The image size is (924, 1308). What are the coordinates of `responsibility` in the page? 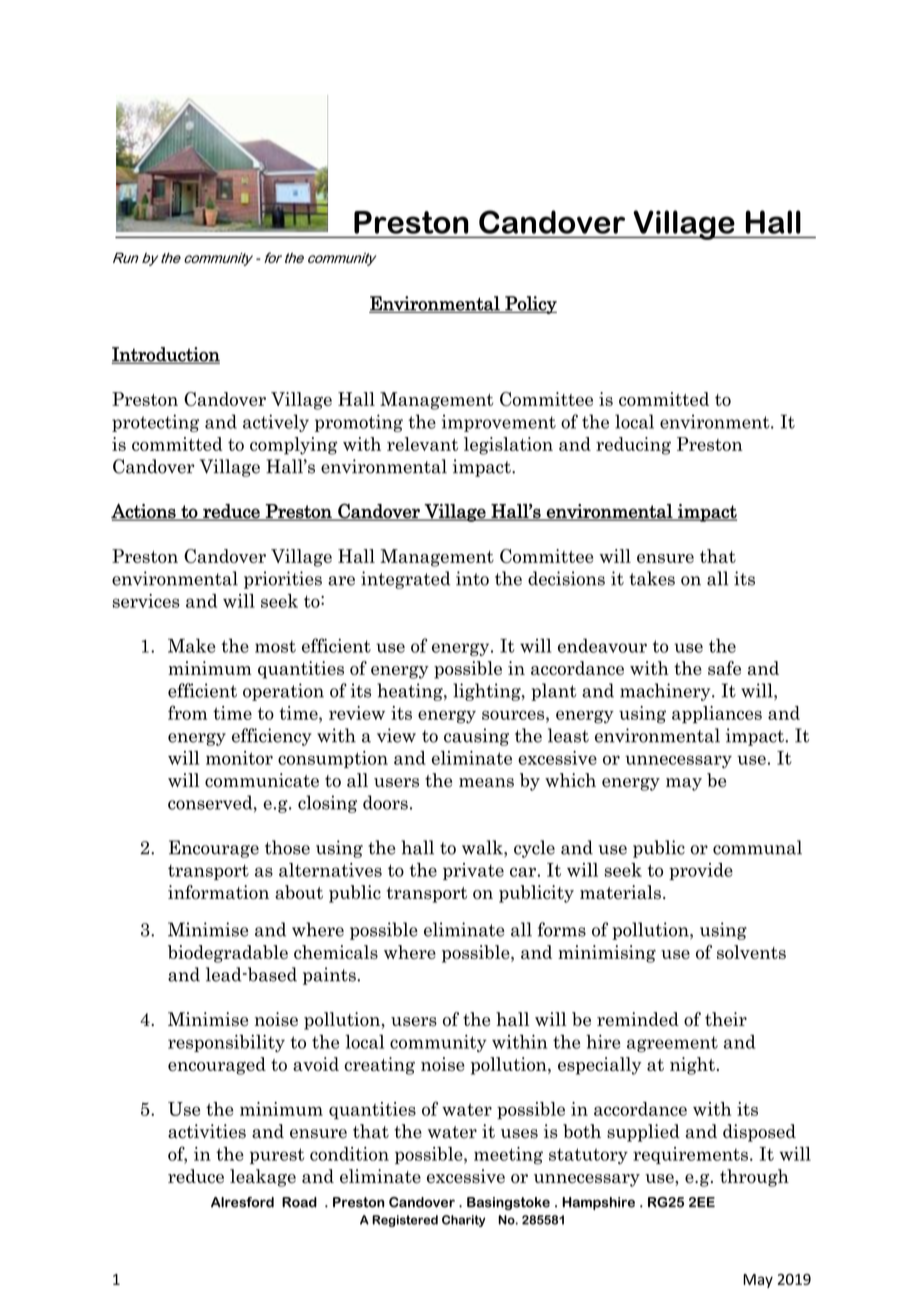 It's located at (226, 1043).
